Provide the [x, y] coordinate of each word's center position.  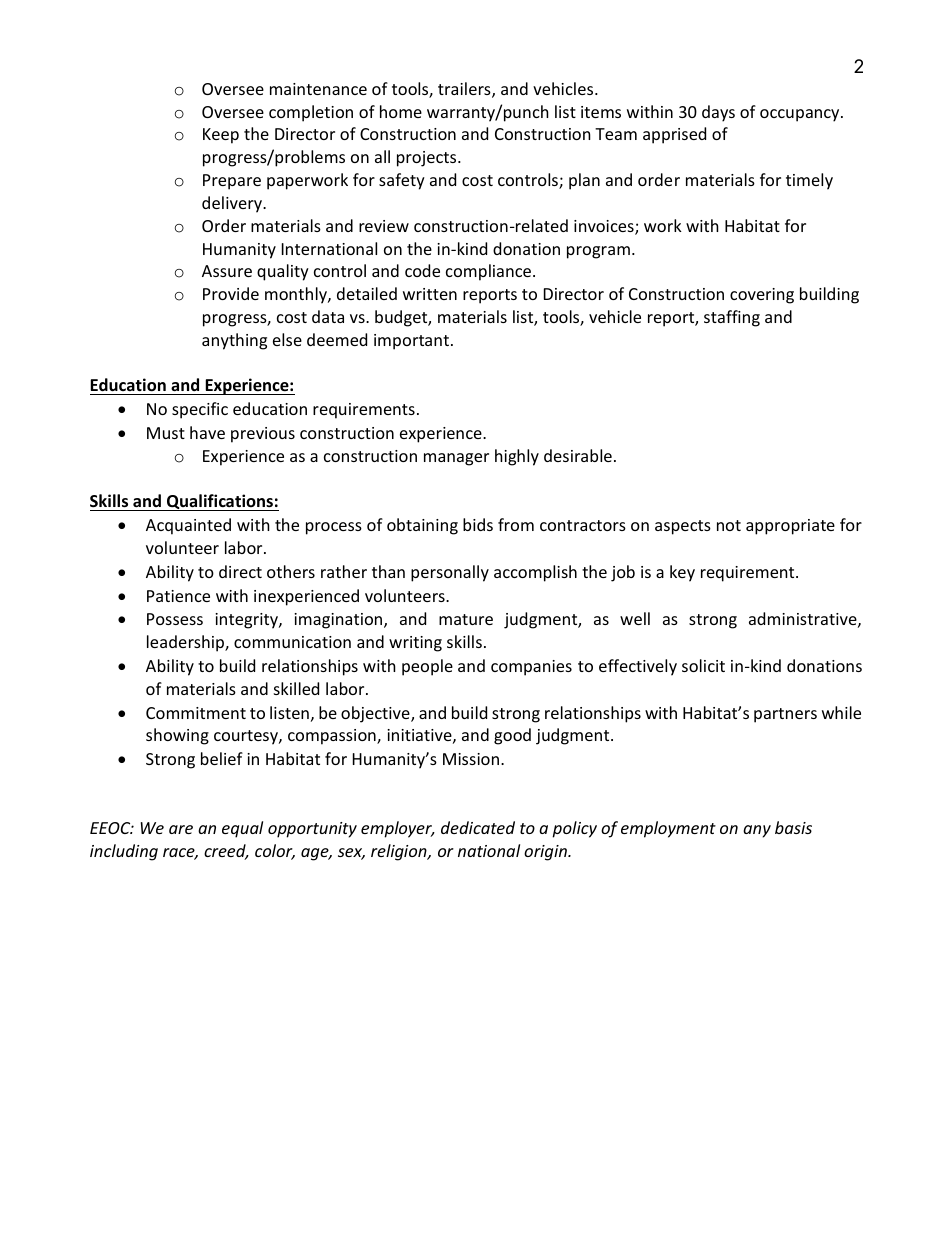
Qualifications [220, 502]
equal [242, 829]
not [729, 525]
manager [456, 459]
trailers [465, 90]
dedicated [478, 827]
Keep [221, 136]
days [718, 113]
